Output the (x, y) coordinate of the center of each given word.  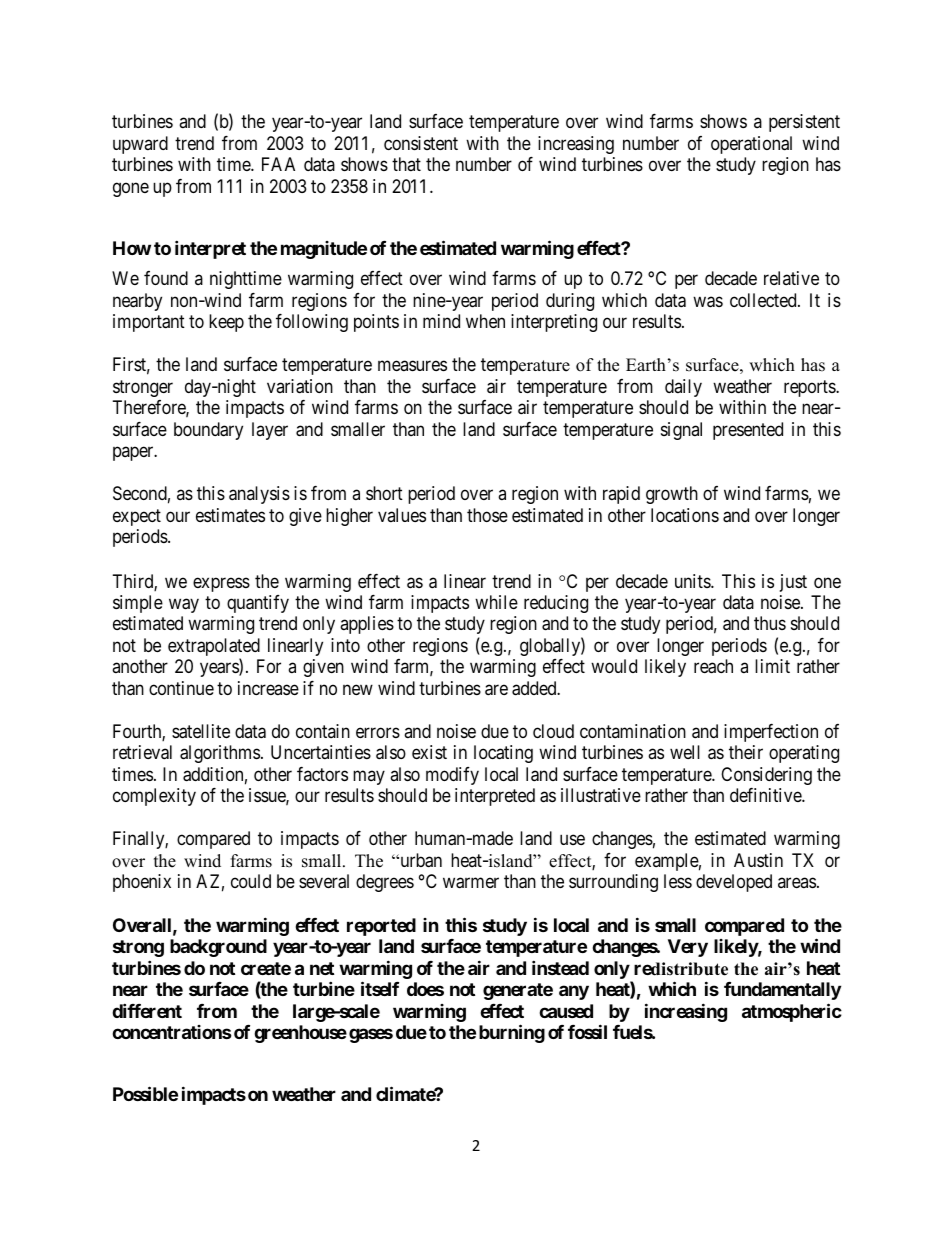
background (218, 948)
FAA (278, 164)
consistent (421, 143)
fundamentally (782, 991)
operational (751, 145)
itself (380, 988)
